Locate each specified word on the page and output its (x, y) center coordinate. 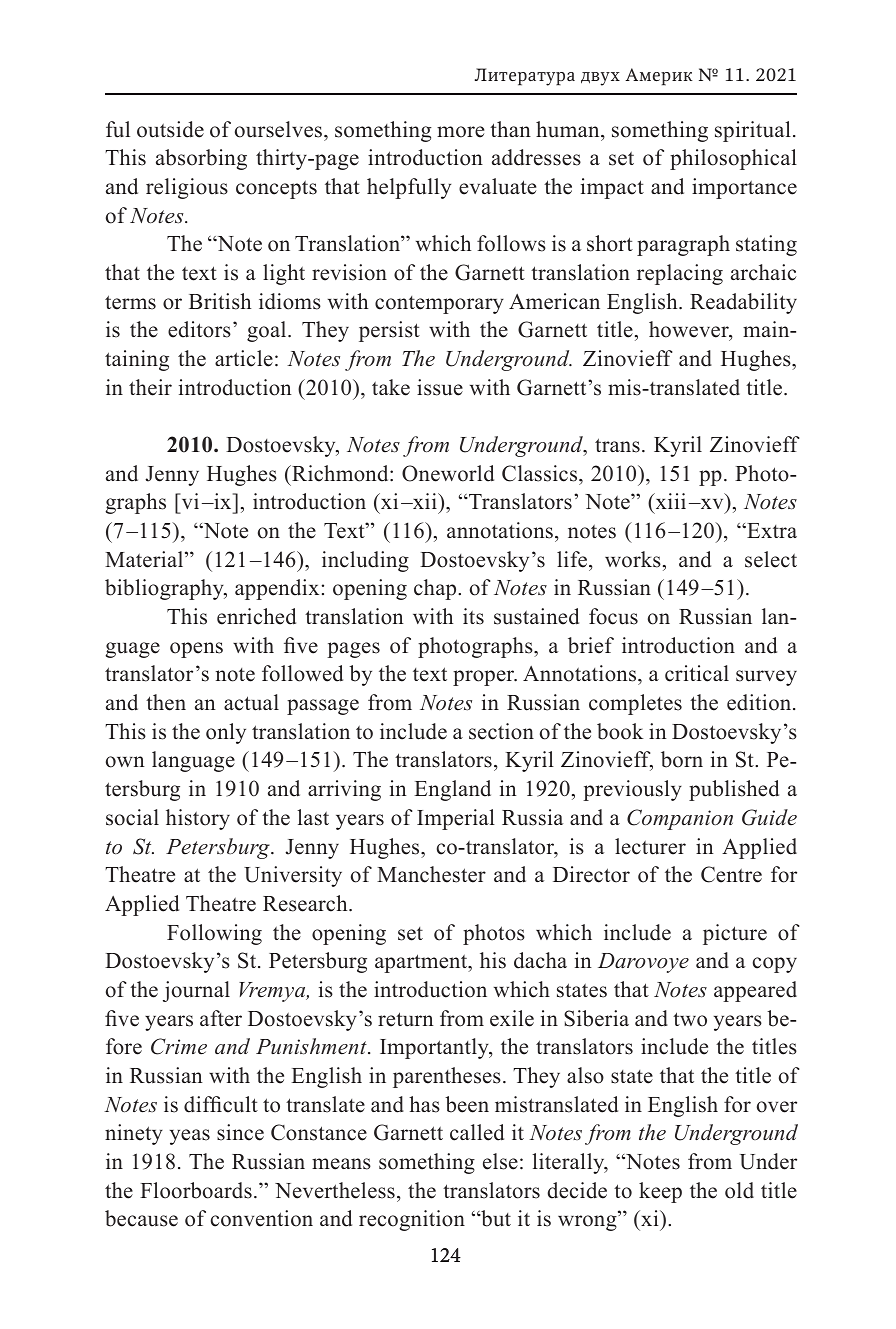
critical (697, 673)
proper (485, 678)
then (166, 702)
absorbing (201, 159)
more (460, 132)
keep (660, 1192)
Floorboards (196, 1190)
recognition (412, 1220)
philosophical (733, 159)
